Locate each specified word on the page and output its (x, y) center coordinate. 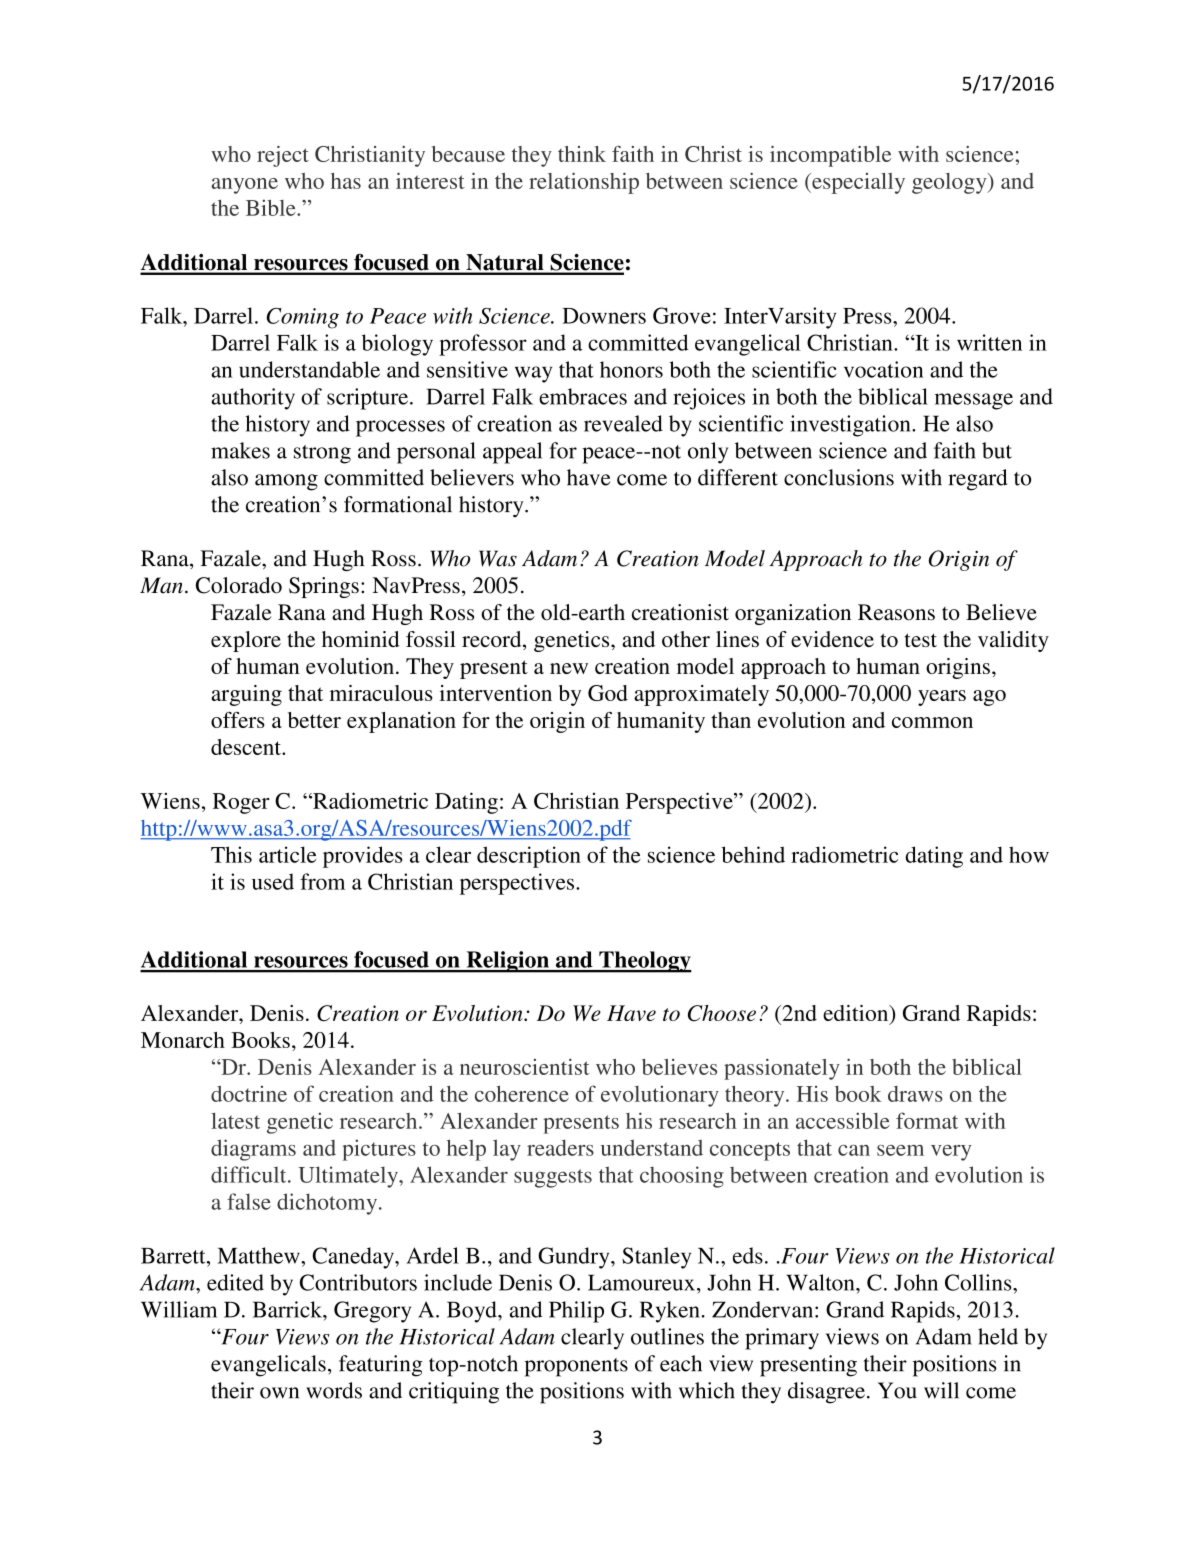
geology (950, 183)
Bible (272, 207)
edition (857, 1013)
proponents (576, 1367)
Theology (644, 962)
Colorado (239, 585)
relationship (584, 183)
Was (498, 558)
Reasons (896, 612)
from (322, 881)
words (334, 1390)
